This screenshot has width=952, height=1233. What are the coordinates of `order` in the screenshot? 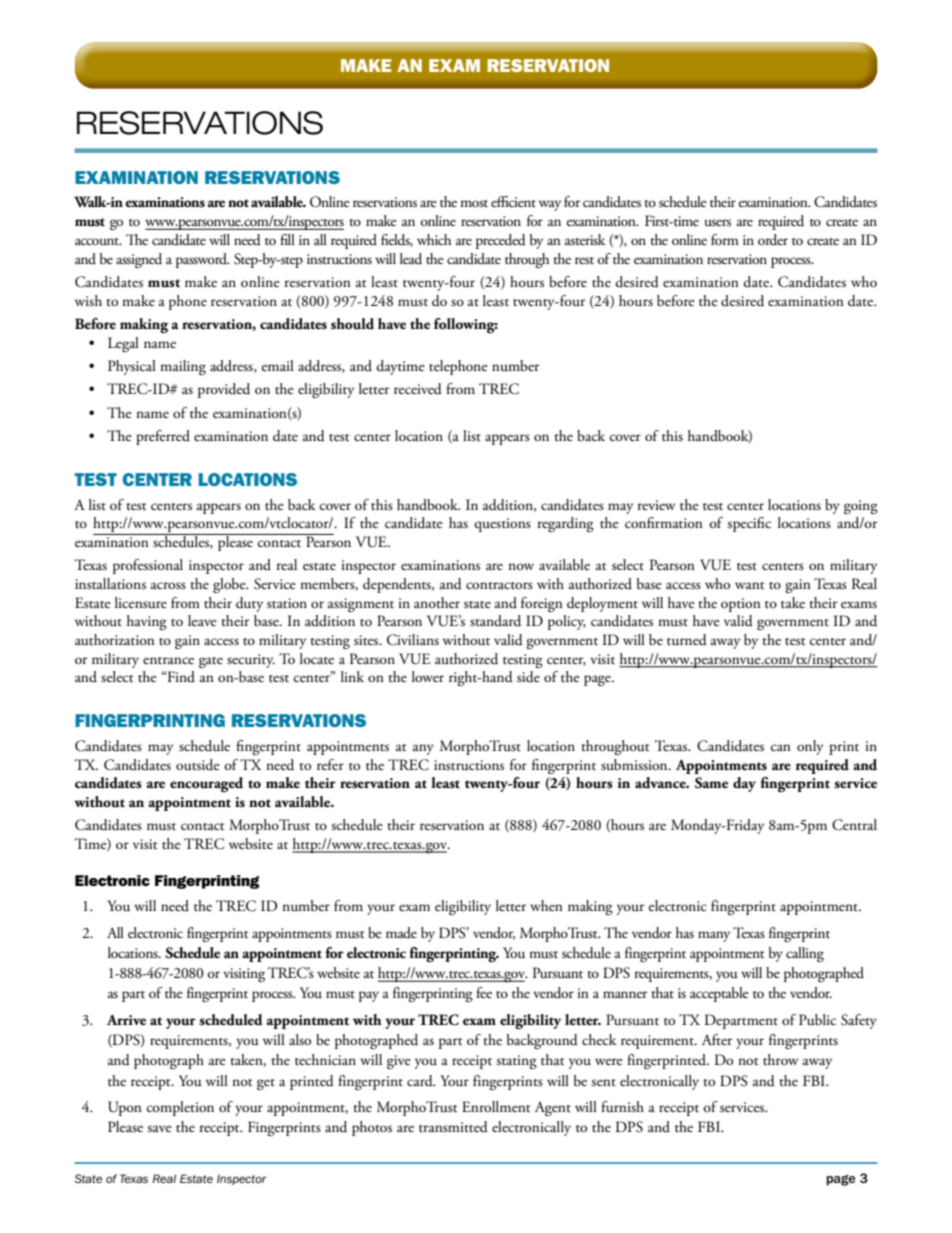 It's located at (773, 240).
